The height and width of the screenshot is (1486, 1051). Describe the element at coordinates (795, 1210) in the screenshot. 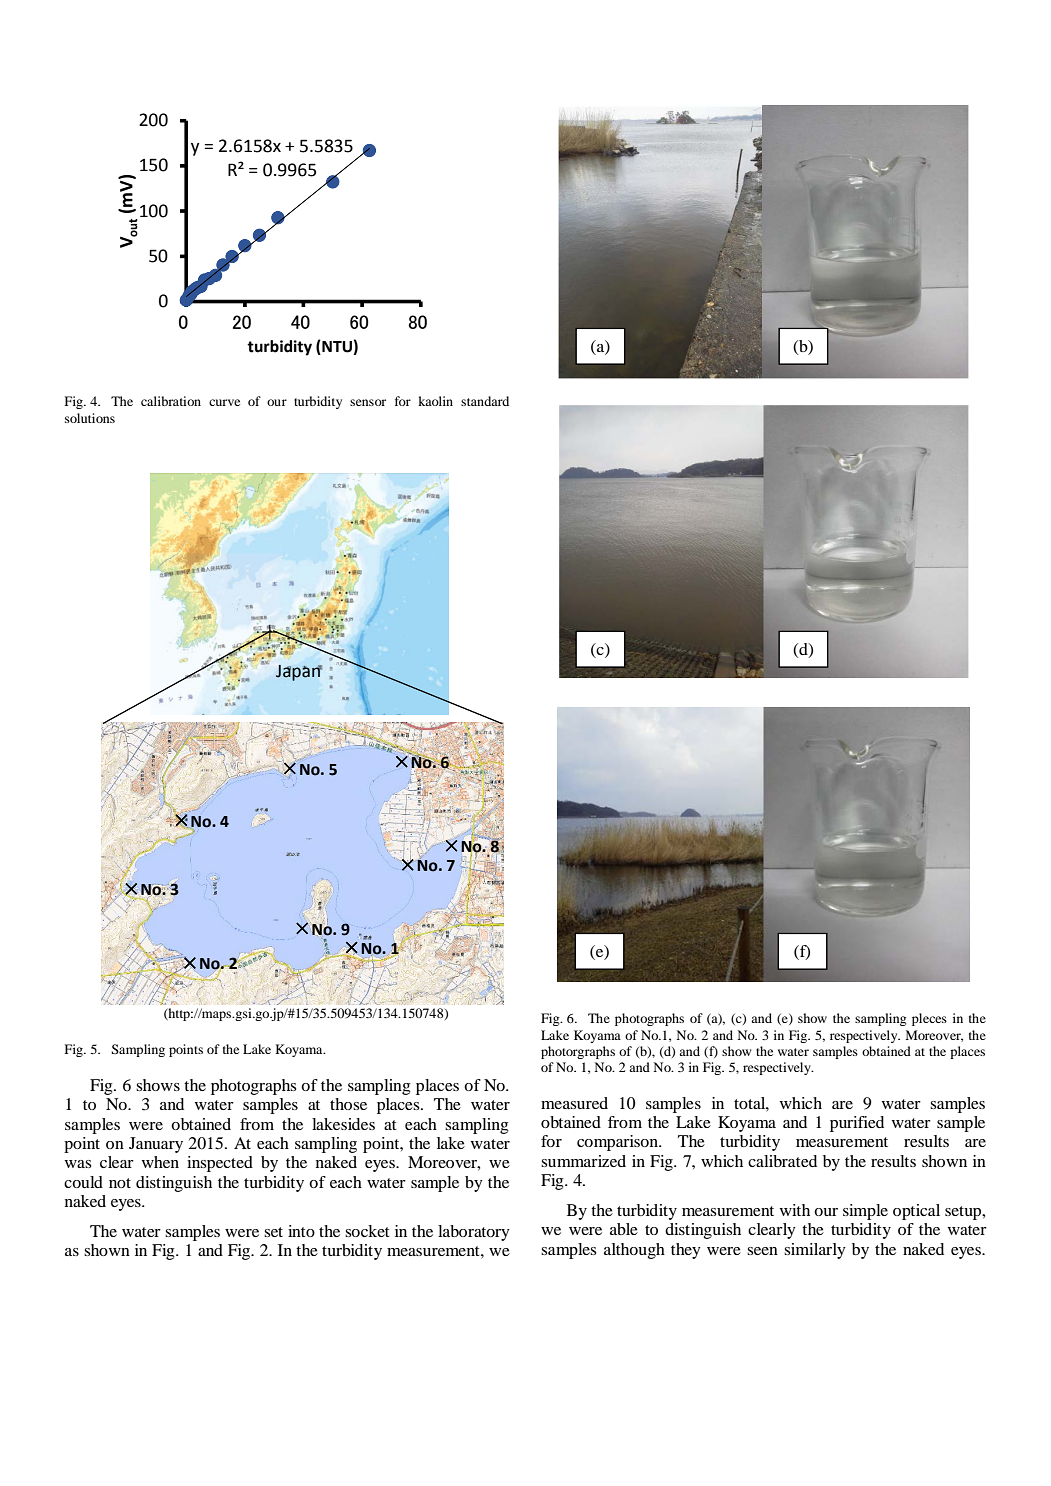

I see `with` at that location.
